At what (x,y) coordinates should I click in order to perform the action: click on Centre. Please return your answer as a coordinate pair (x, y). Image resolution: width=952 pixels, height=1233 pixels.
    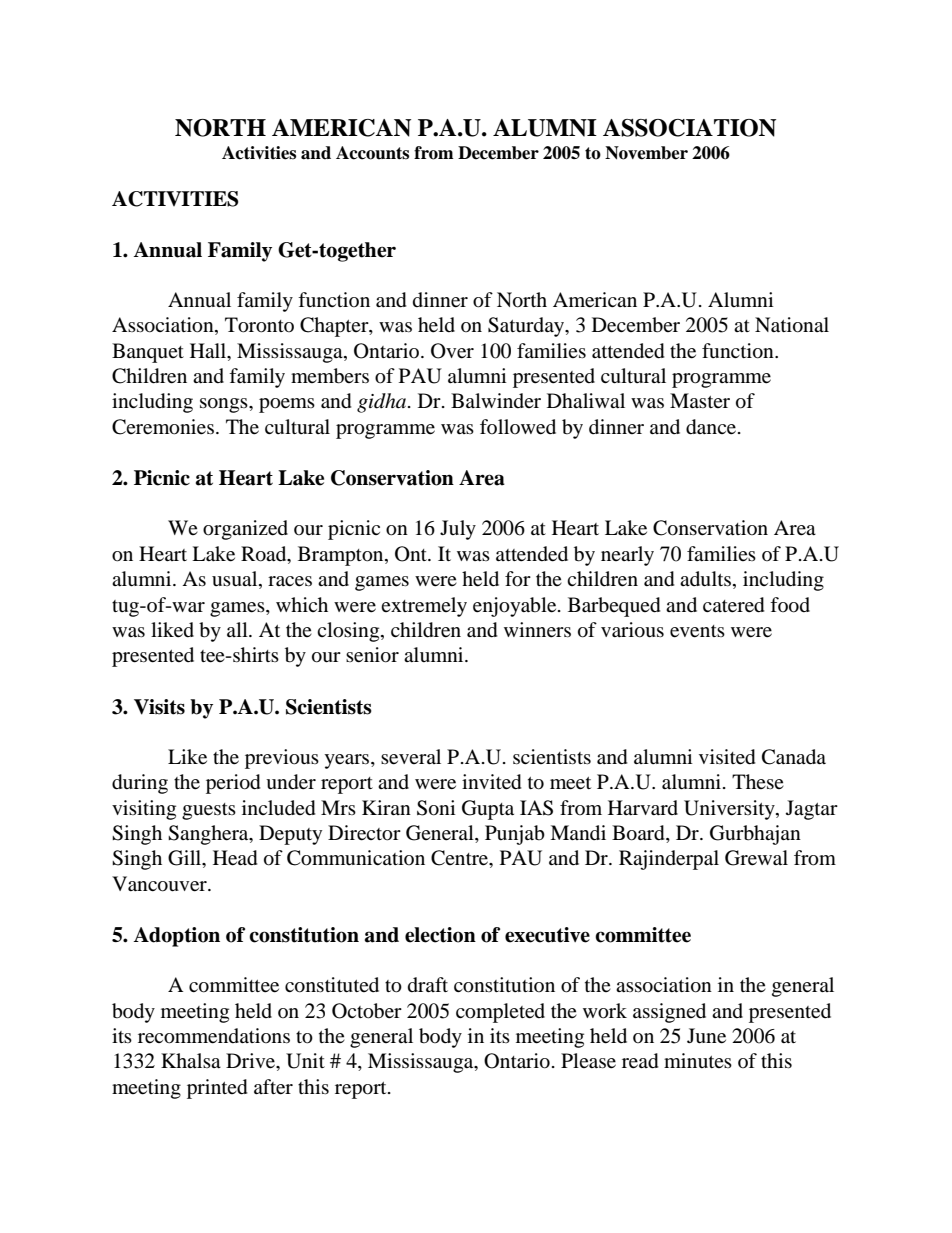
    Looking at the image, I should click on (461, 859).
